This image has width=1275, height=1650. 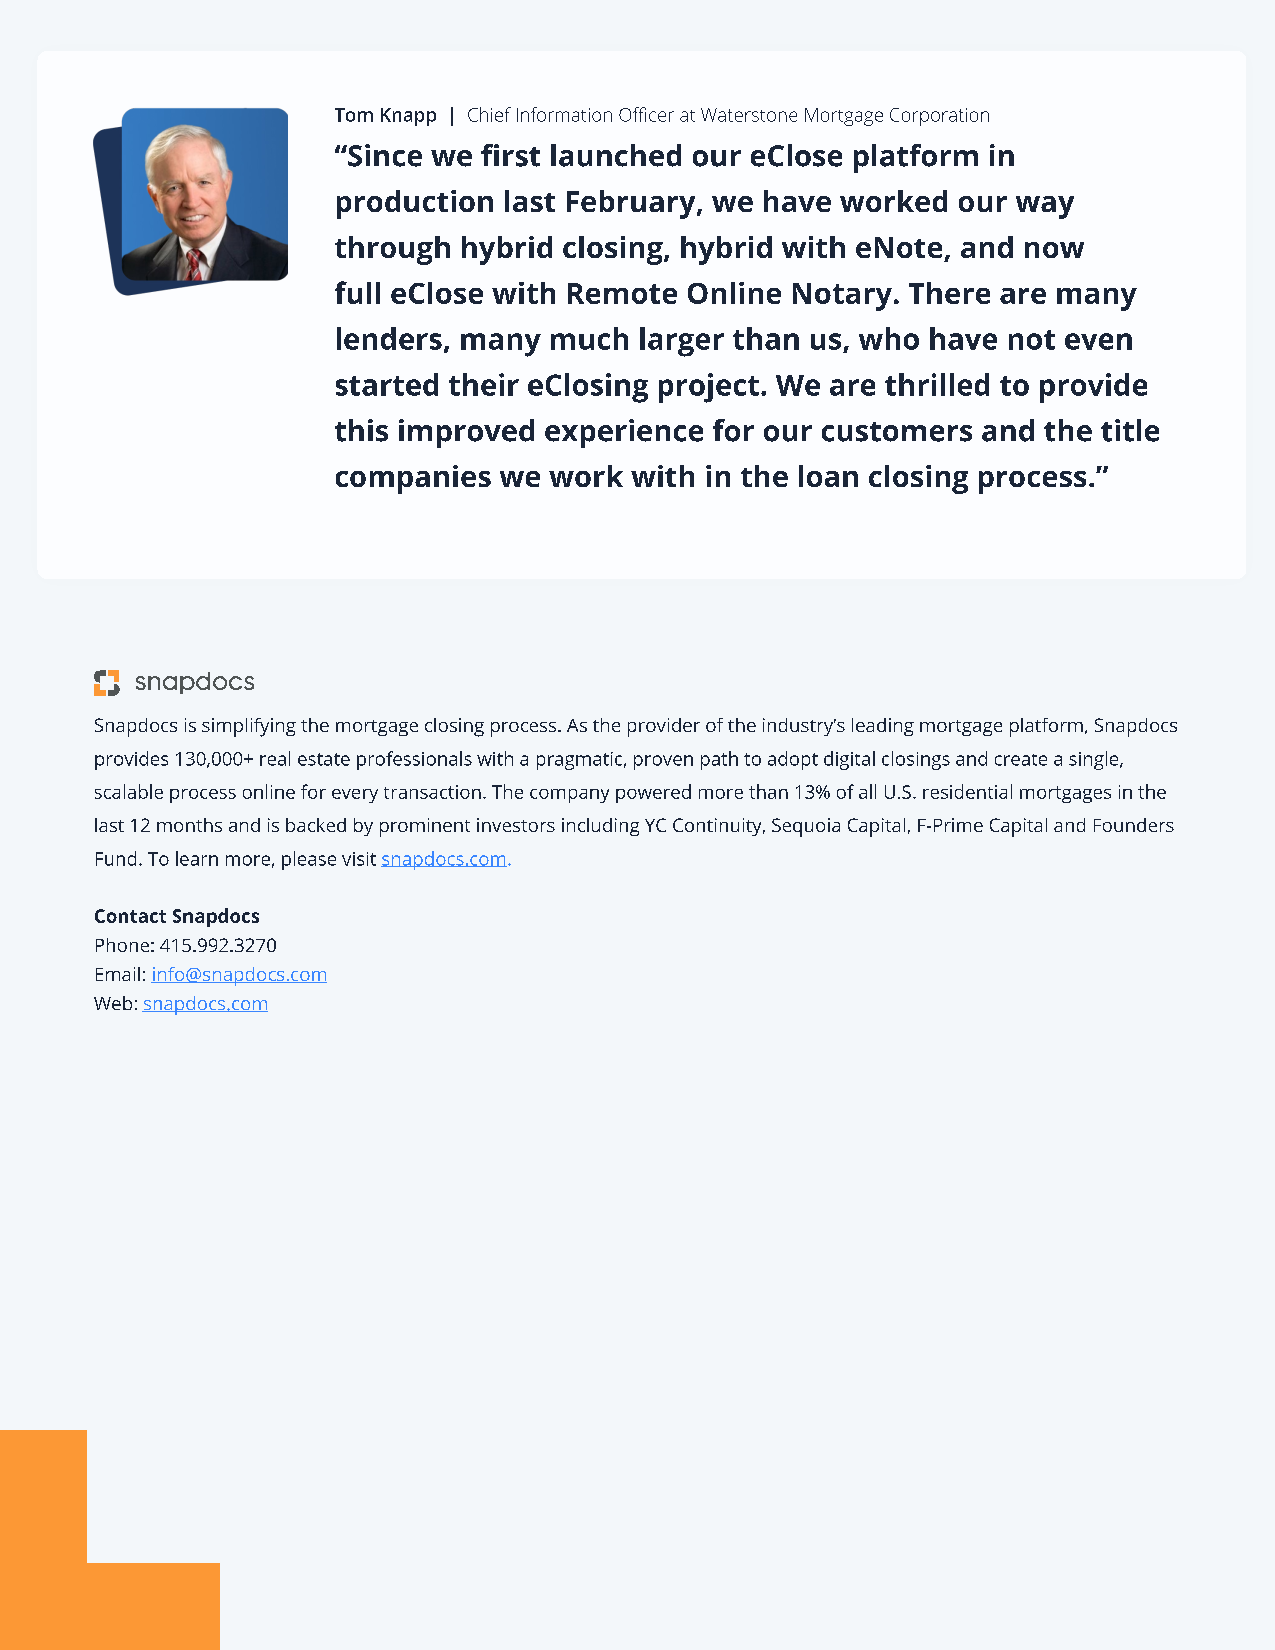 I want to click on Email, so click(x=118, y=974).
